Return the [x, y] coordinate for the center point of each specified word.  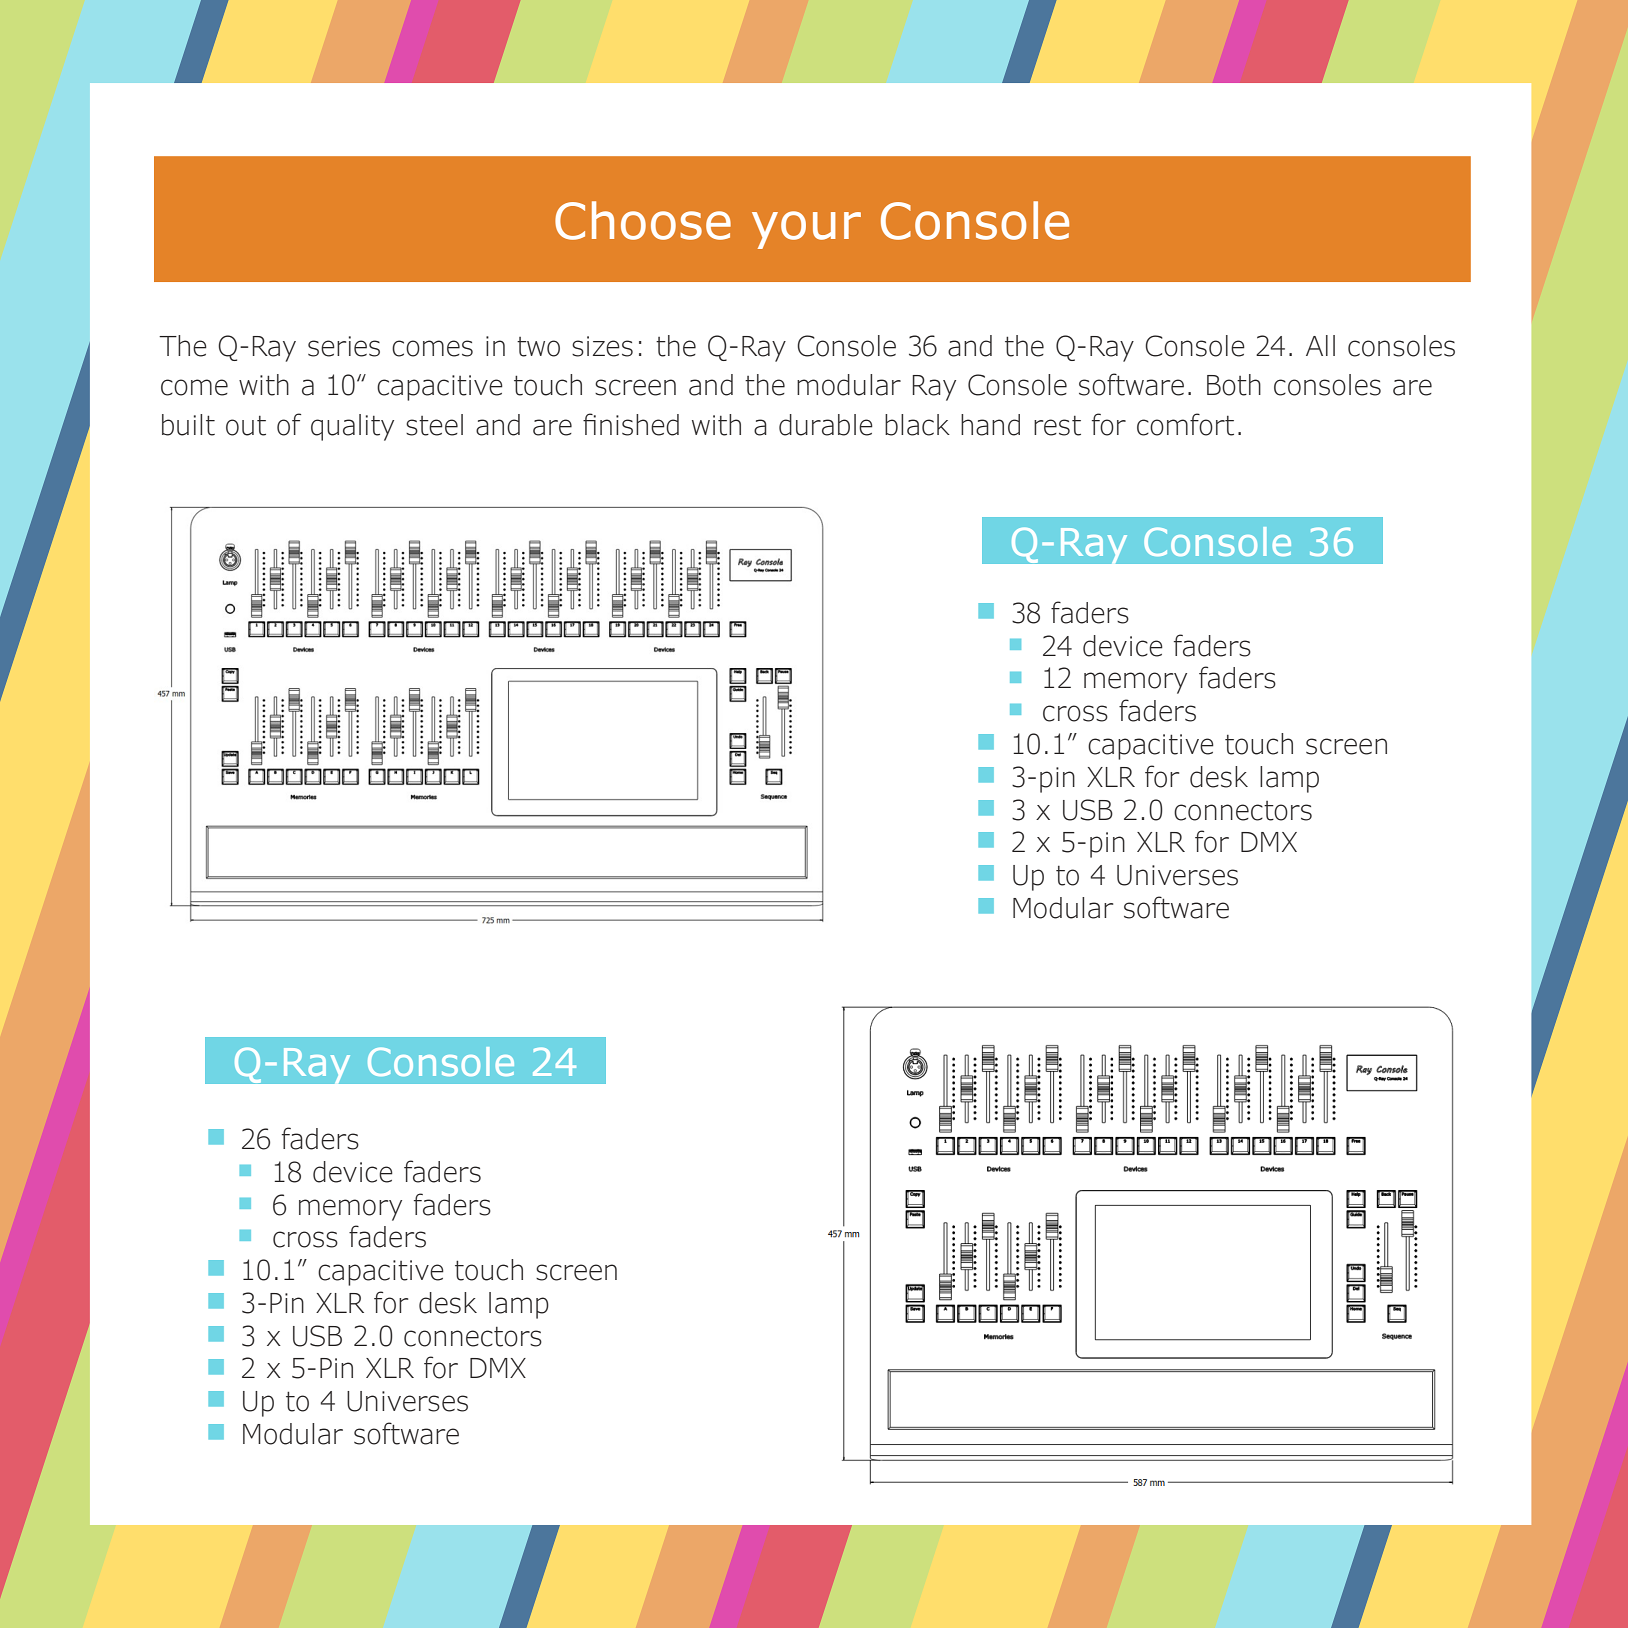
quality [352, 427]
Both [1234, 385]
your [806, 230]
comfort [1185, 424]
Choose [643, 220]
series [344, 346]
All [1320, 345]
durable [826, 425]
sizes [602, 346]
